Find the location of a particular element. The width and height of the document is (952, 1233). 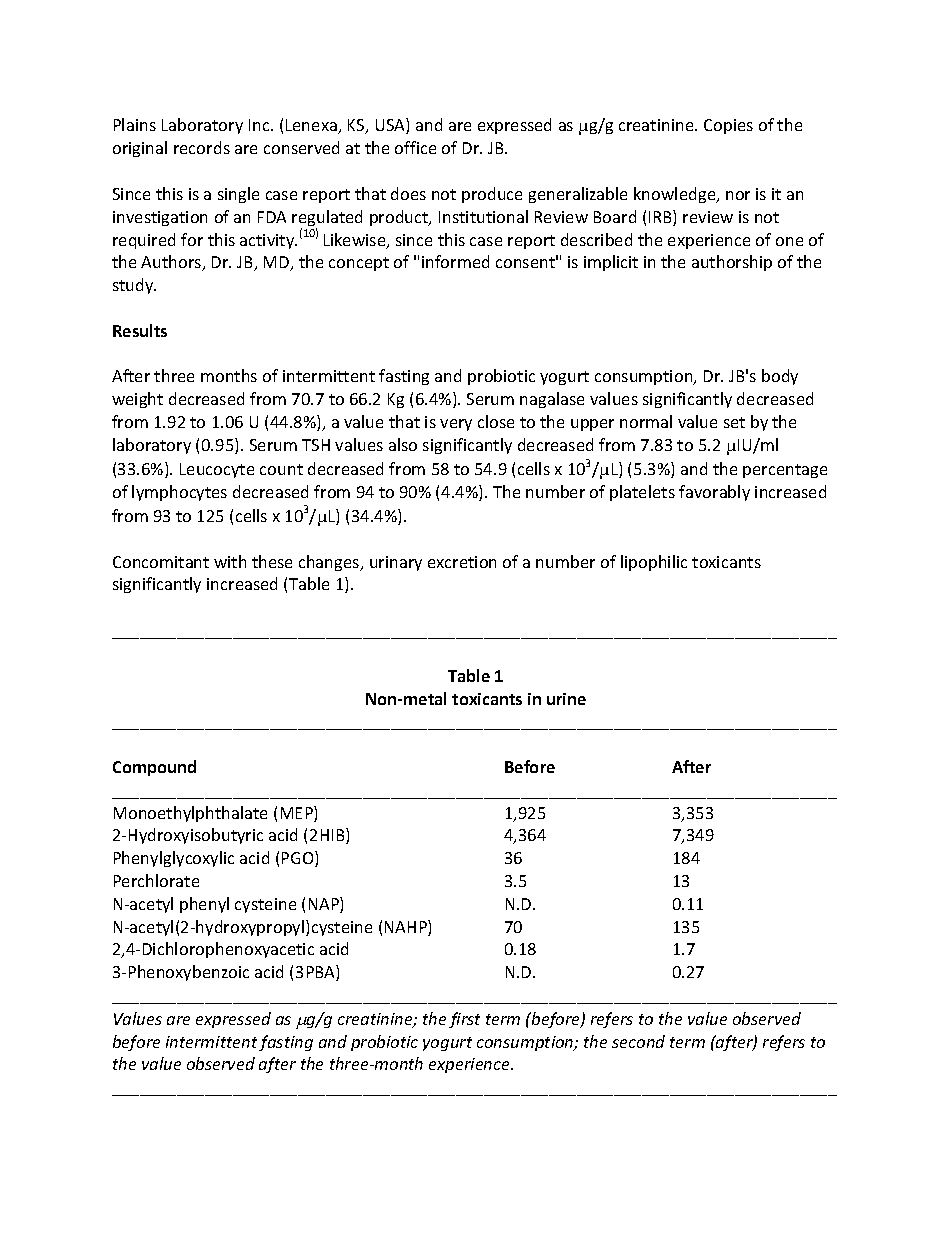

very is located at coordinates (456, 425).
